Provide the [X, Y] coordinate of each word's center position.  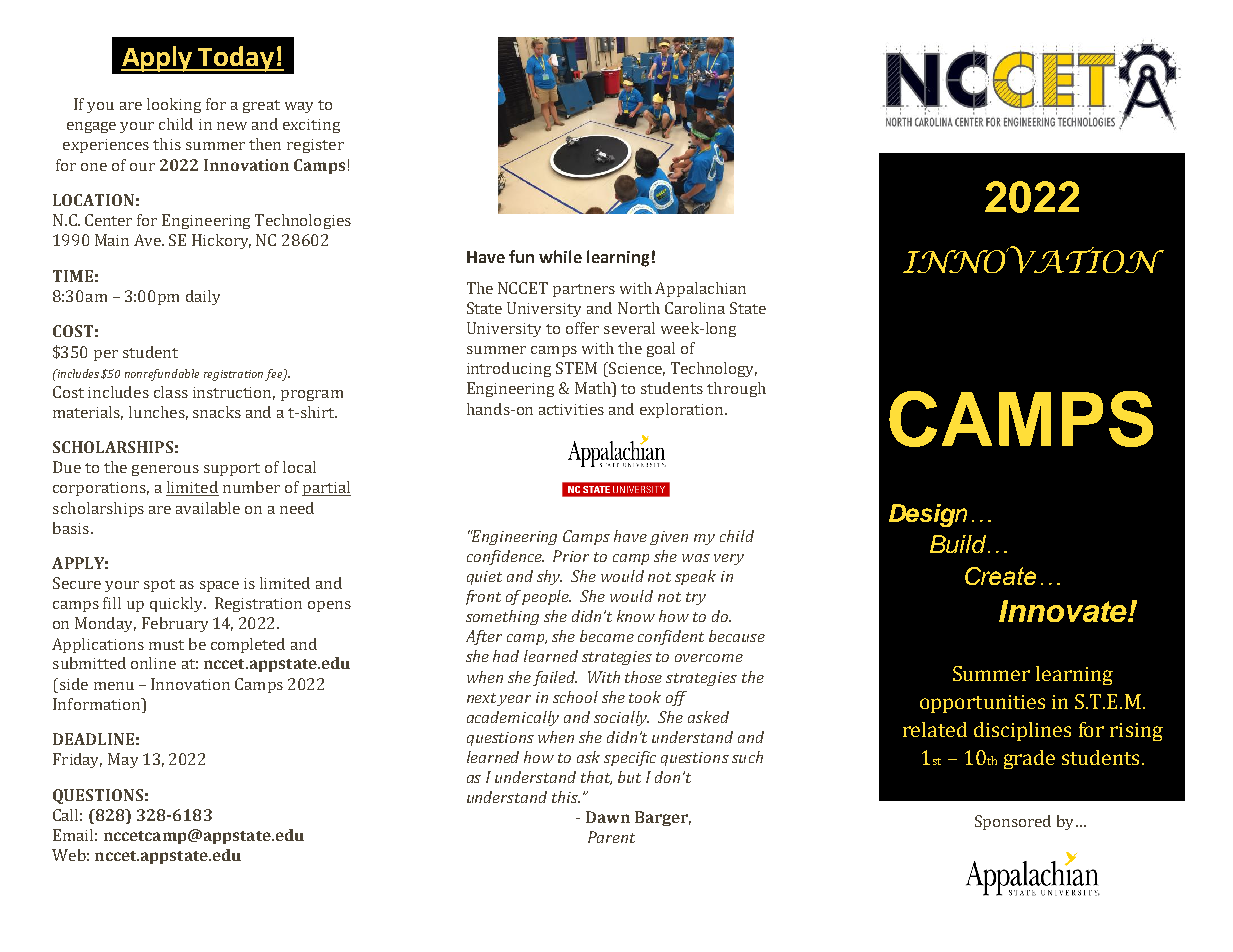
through [736, 389]
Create [1000, 576]
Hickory [221, 241]
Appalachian [700, 289]
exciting [311, 126]
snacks [217, 412]
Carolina [695, 308]
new [232, 126]
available [208, 508]
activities [571, 409]
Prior [571, 556]
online [153, 663]
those [643, 677]
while [560, 256]
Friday [77, 760]
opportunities [982, 704]
